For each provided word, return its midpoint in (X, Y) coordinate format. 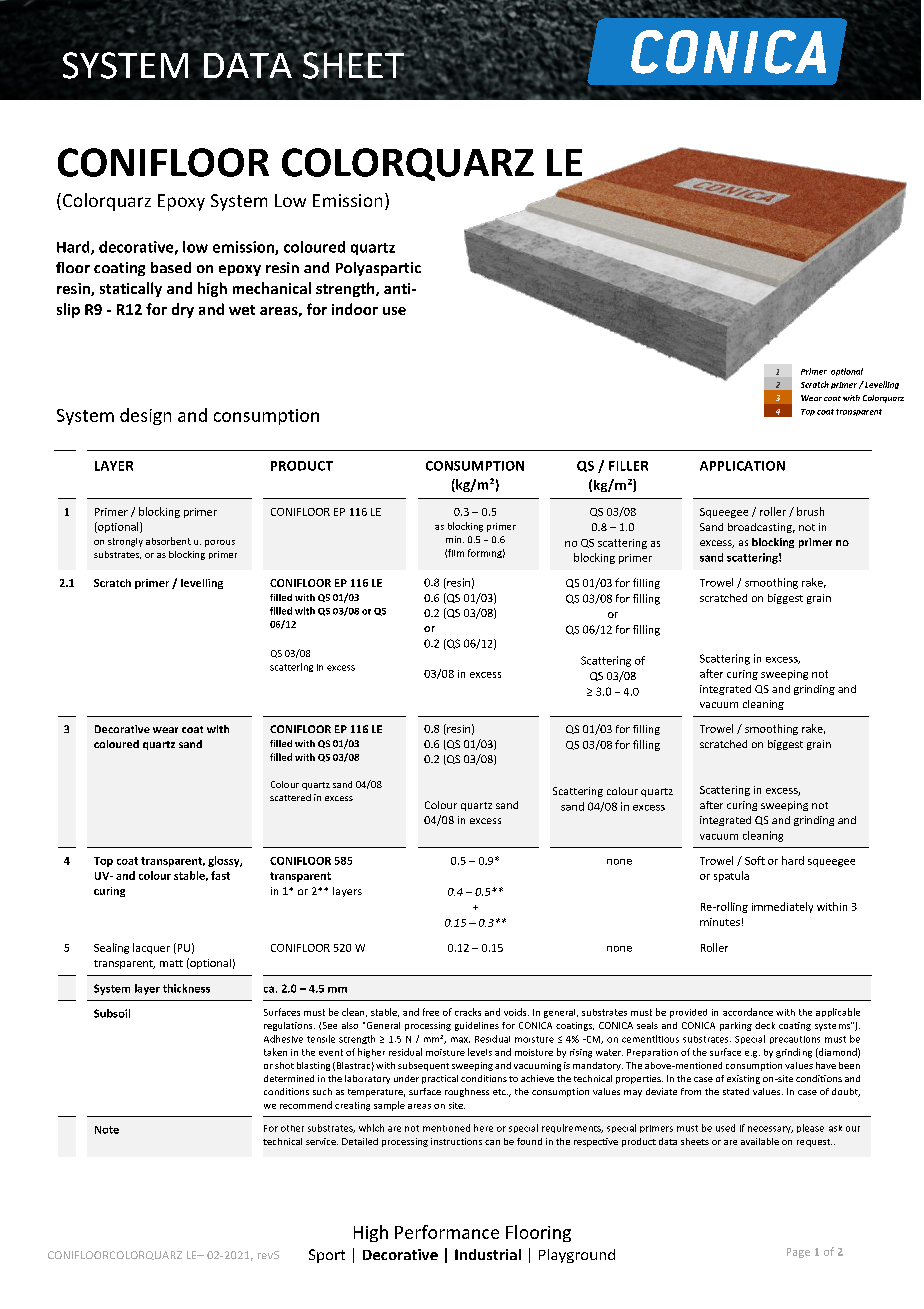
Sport (327, 1256)
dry (183, 310)
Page (798, 1253)
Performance (447, 1232)
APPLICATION (742, 466)
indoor (355, 309)
